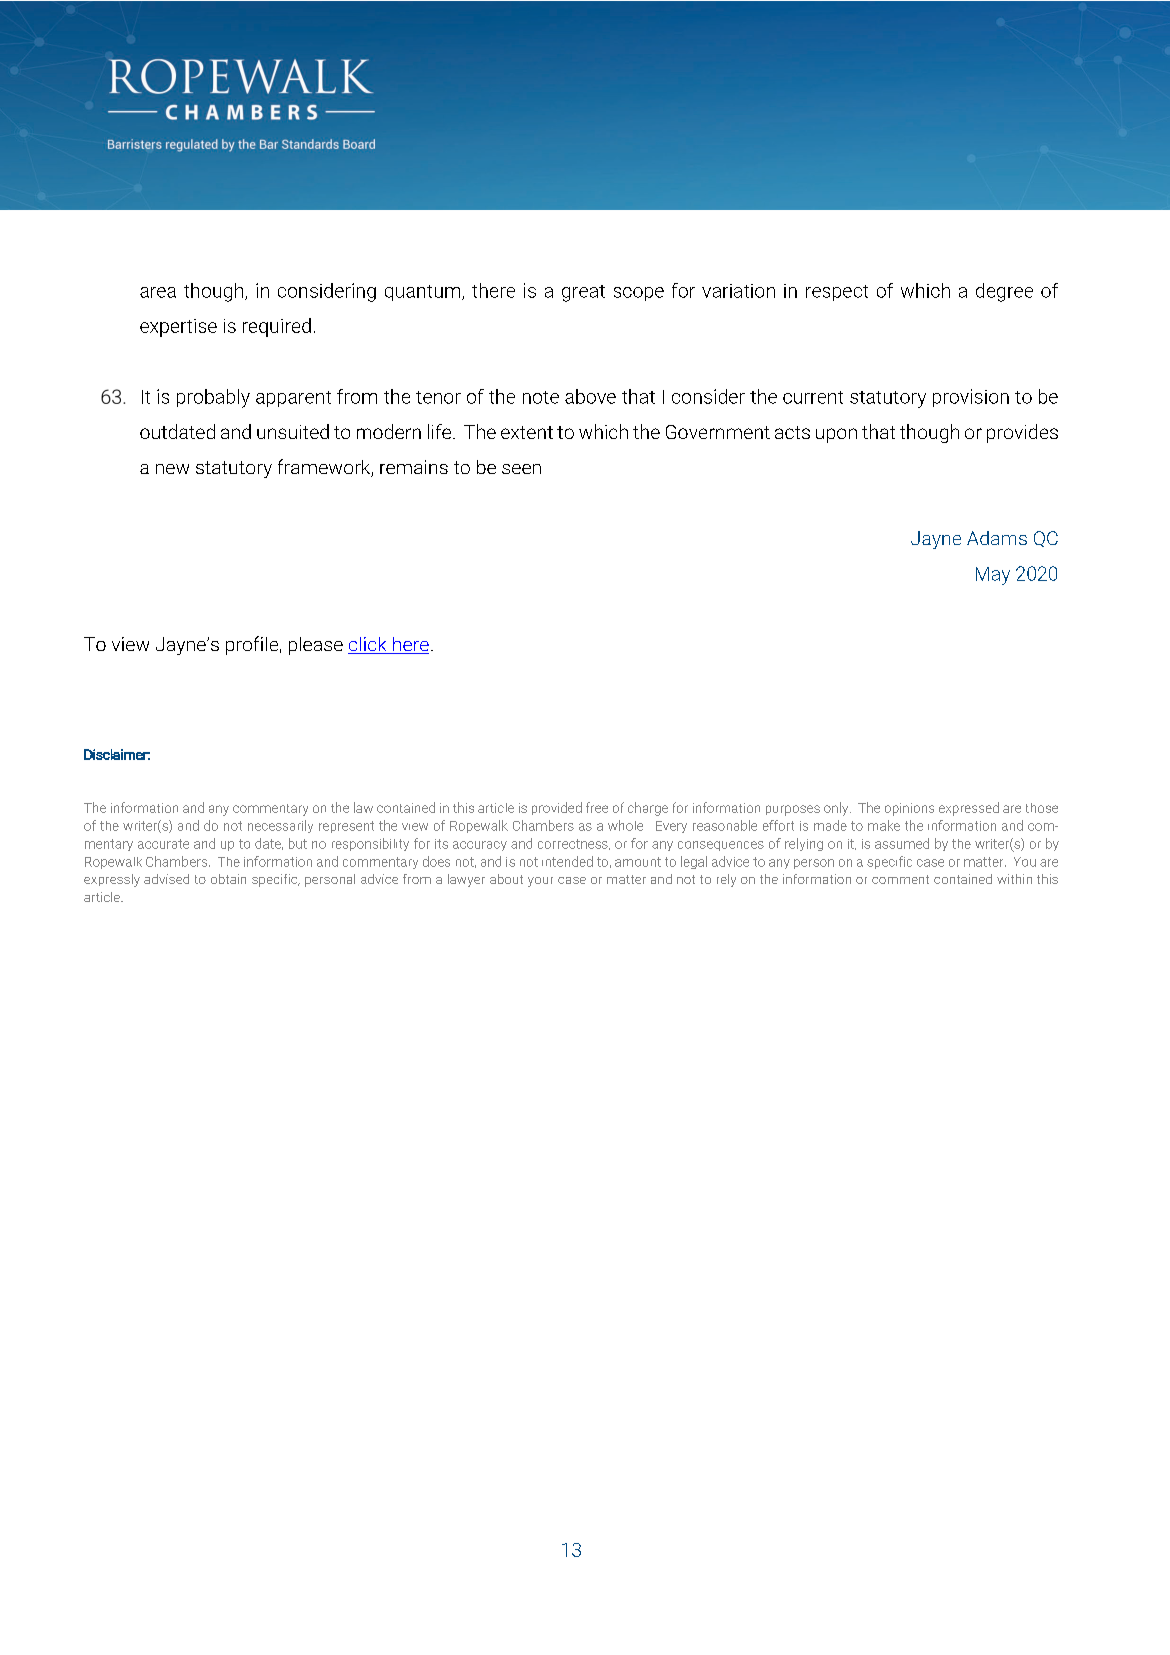 Image resolution: width=1170 pixels, height=1655 pixels. What do you see at coordinates (597, 807) in the document?
I see `free` at bounding box center [597, 807].
